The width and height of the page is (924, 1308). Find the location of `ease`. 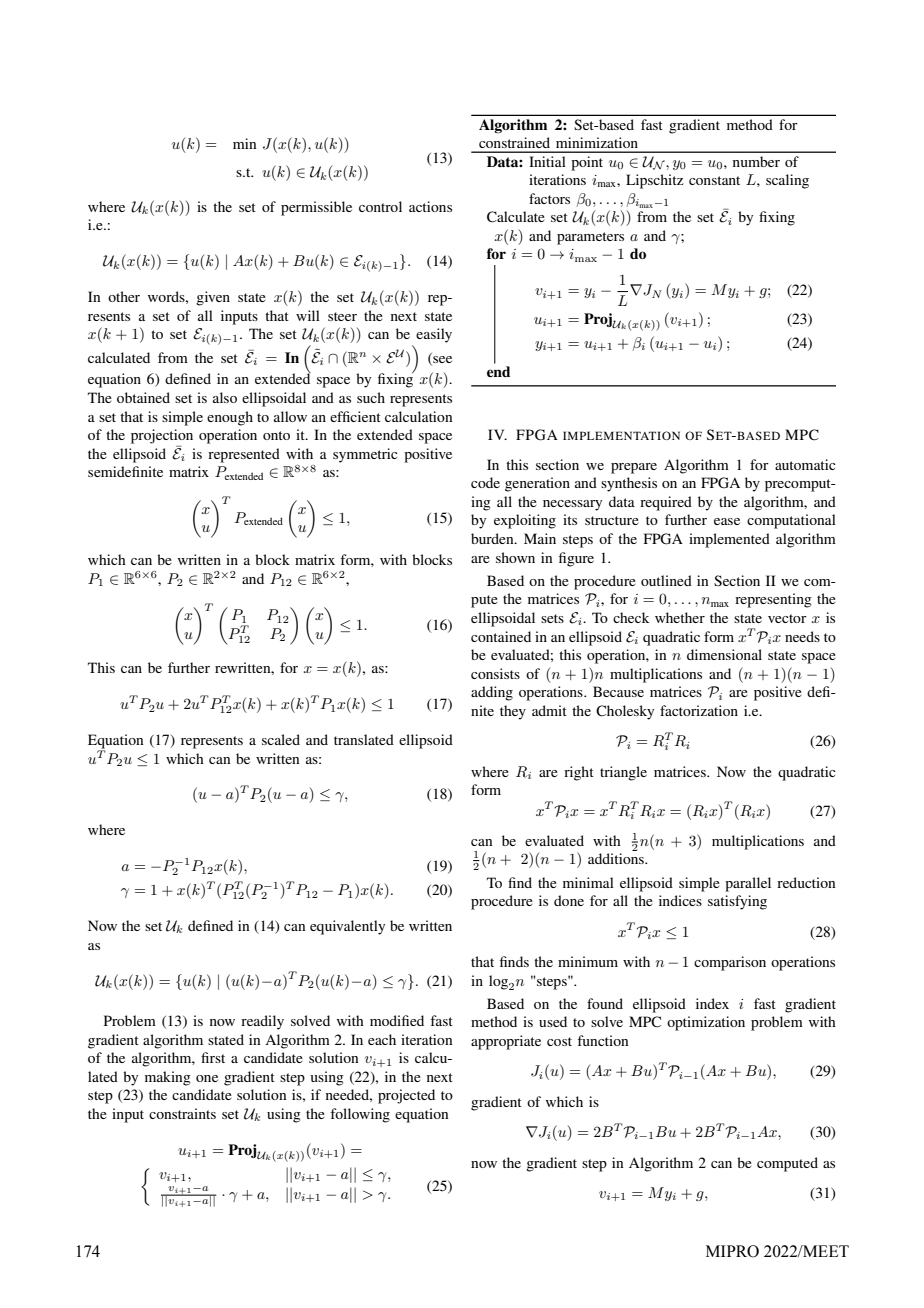

ease is located at coordinates (727, 521).
